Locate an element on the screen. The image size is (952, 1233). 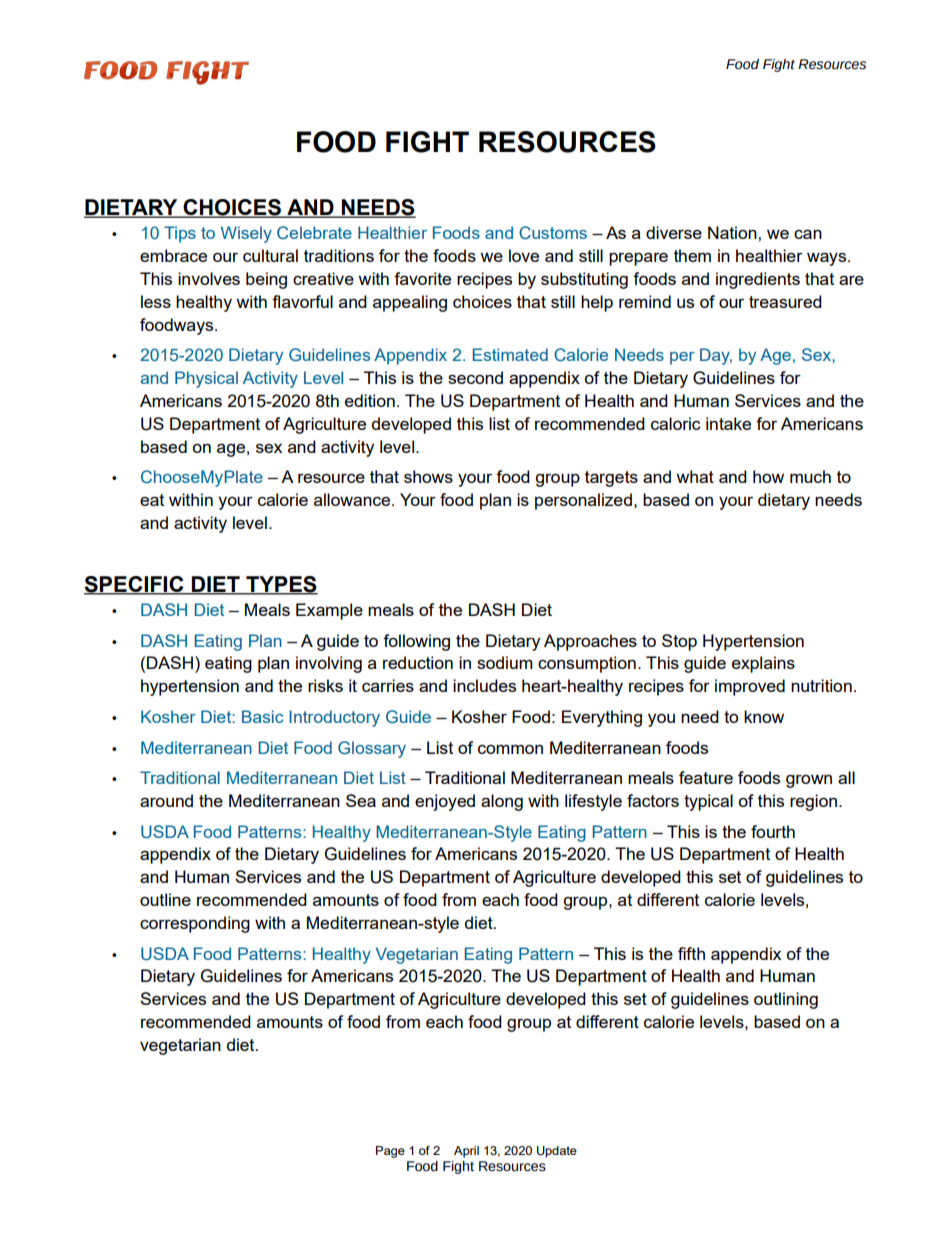
outlining is located at coordinates (786, 1000).
